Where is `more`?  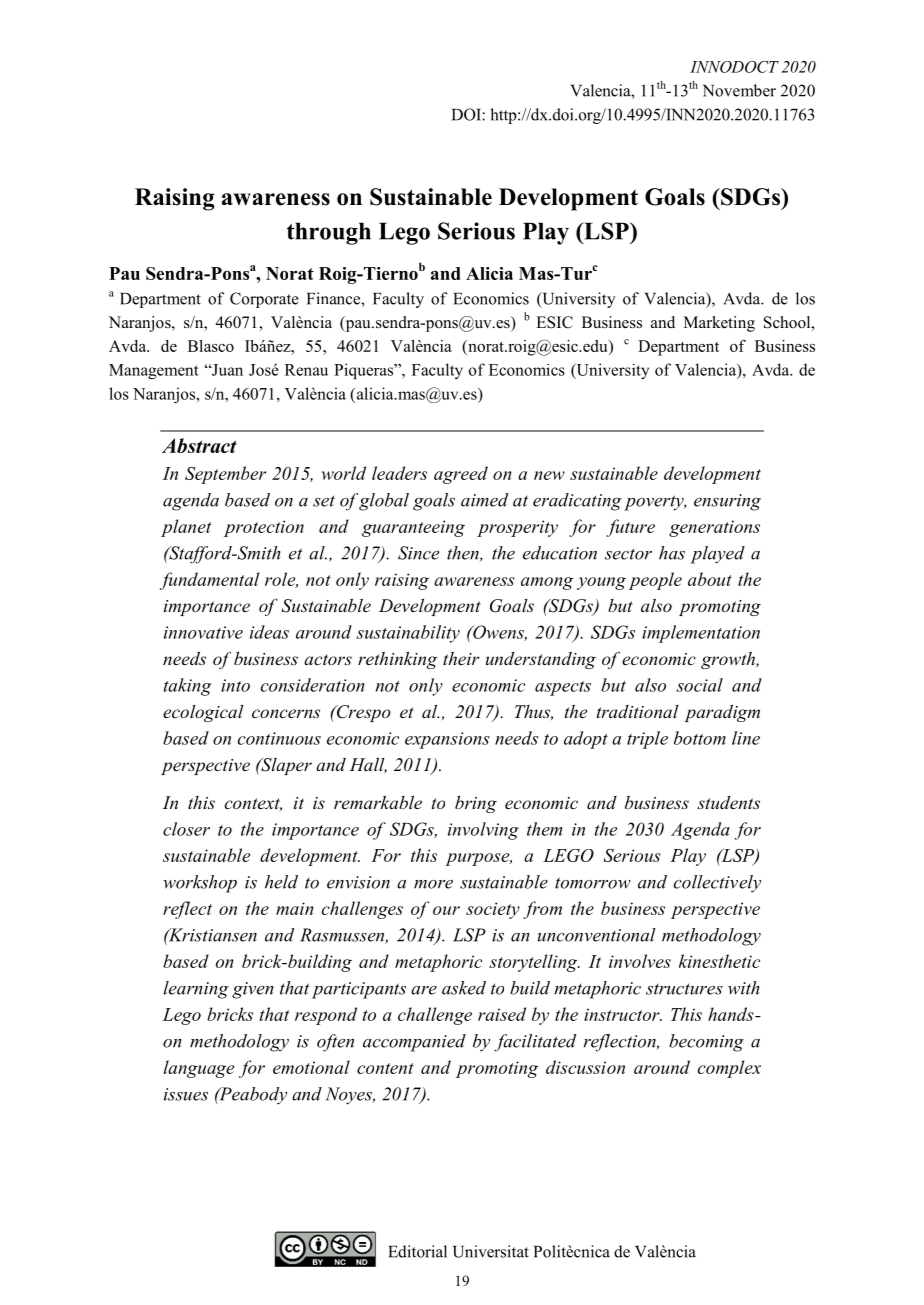
more is located at coordinates (433, 884).
